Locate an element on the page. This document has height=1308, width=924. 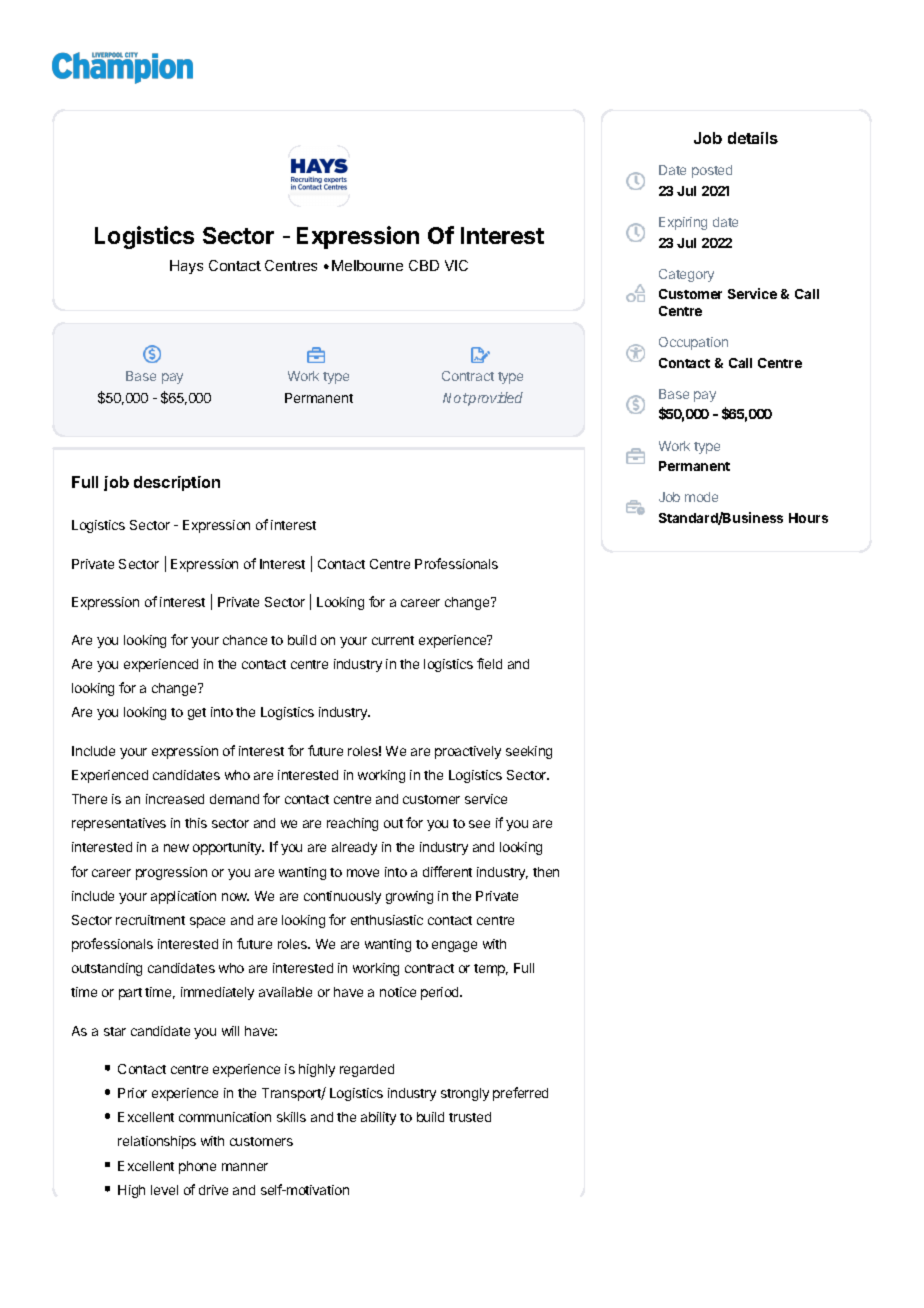
field is located at coordinates (489, 663).
